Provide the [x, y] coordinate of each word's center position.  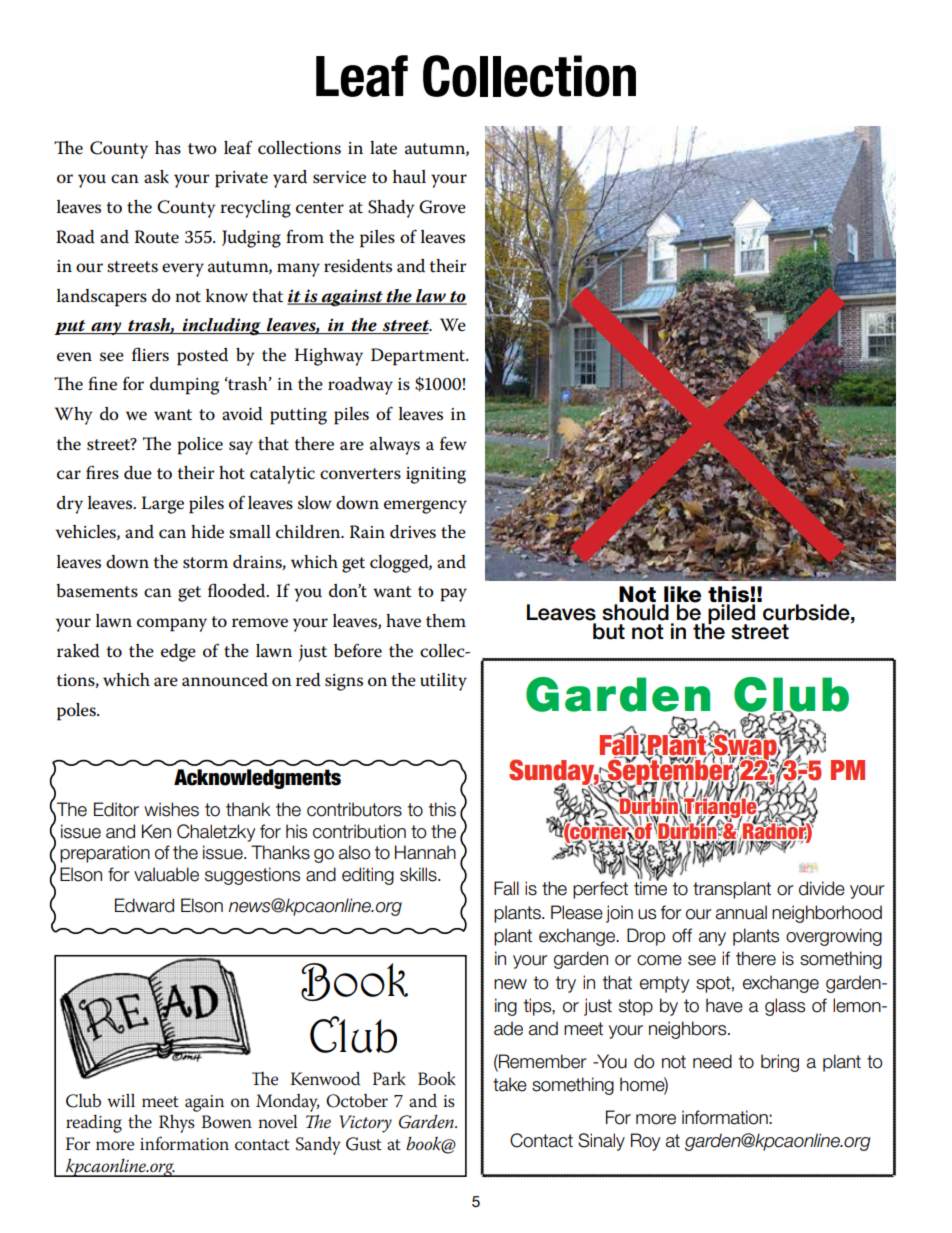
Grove [442, 207]
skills [419, 874]
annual [741, 912]
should [635, 611]
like [682, 594]
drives [413, 532]
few [453, 444]
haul [409, 177]
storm [205, 563]
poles [77, 712]
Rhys [177, 1124]
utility [443, 682]
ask [156, 177]
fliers [150, 354]
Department [419, 357]
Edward [144, 905]
